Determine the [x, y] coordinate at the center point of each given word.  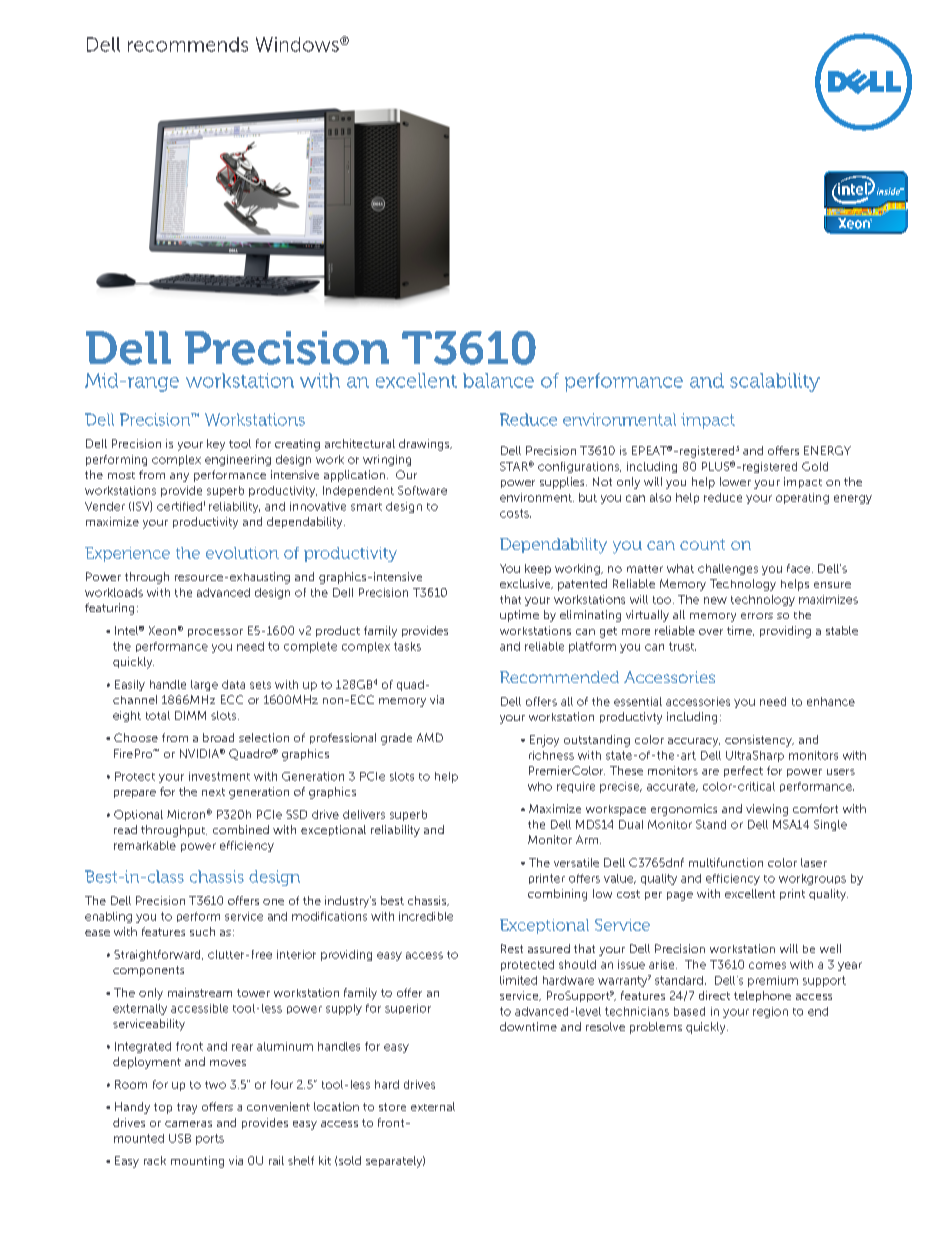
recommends [188, 44]
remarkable [145, 845]
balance [498, 380]
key [216, 445]
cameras [188, 1124]
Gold [815, 466]
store [392, 1107]
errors [757, 616]
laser [814, 862]
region [770, 1012]
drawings [425, 445]
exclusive [526, 584]
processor [215, 633]
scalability [775, 382]
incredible [426, 916]
